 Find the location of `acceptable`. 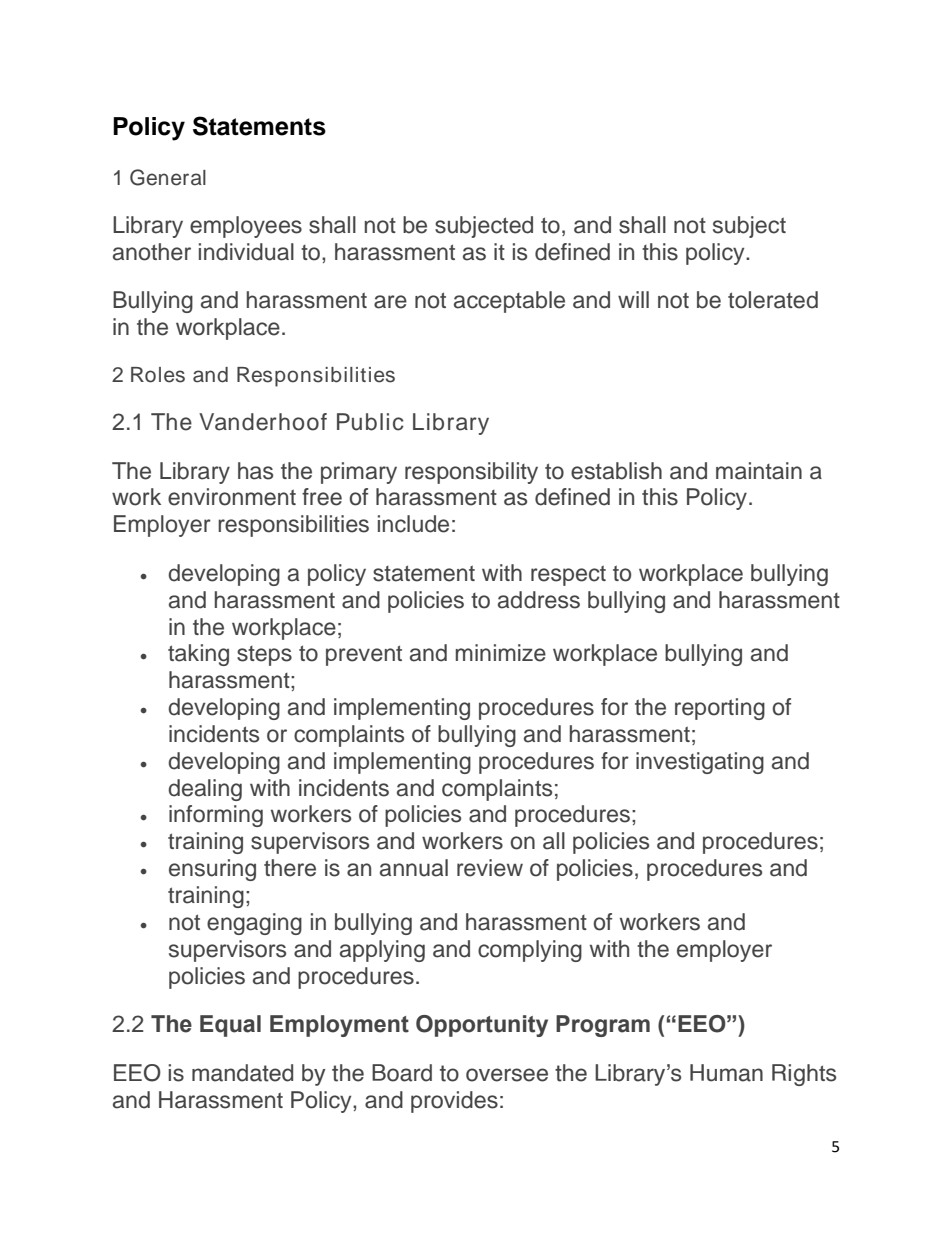

acceptable is located at coordinates (509, 302).
